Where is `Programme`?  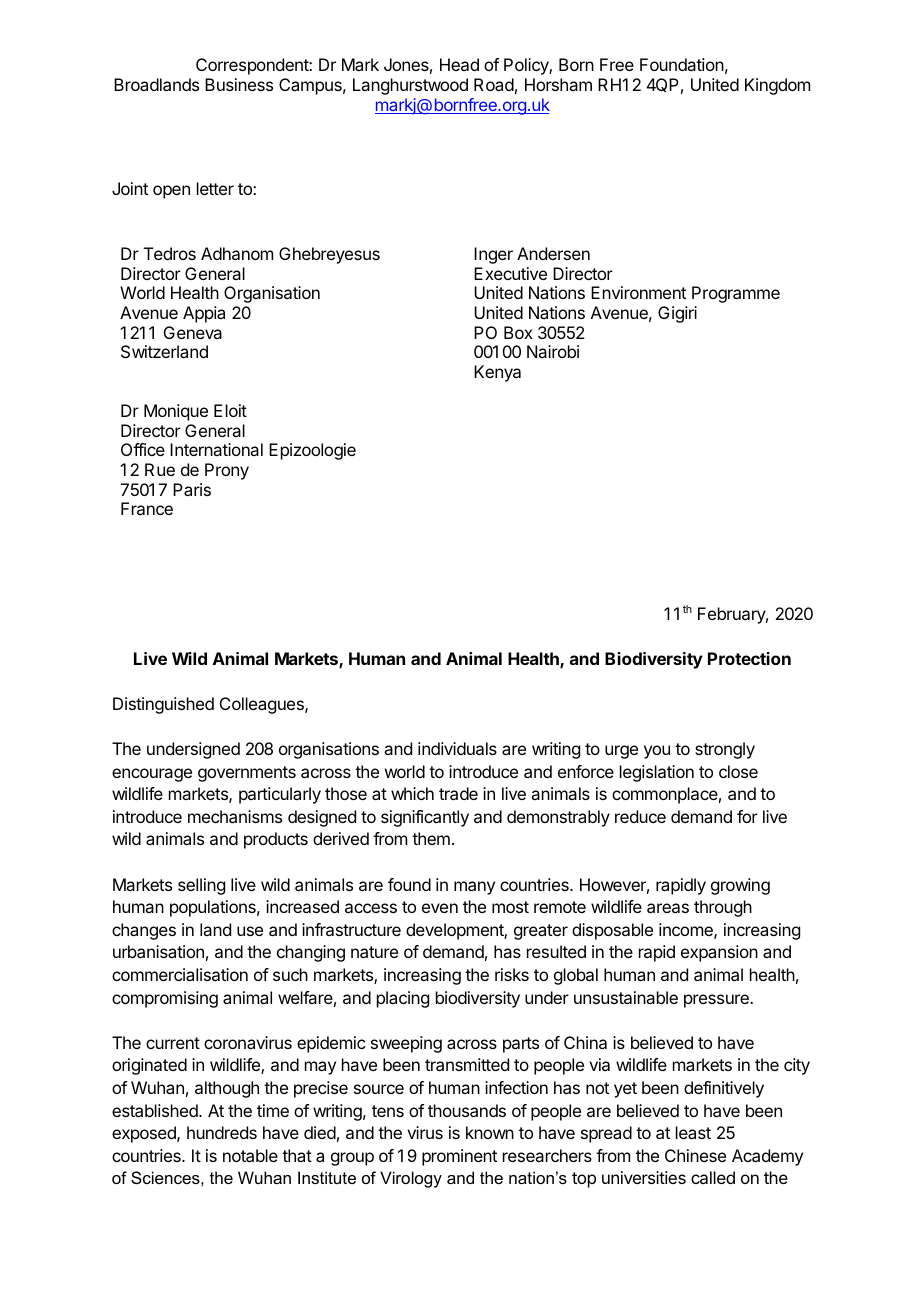 Programme is located at coordinates (736, 294).
